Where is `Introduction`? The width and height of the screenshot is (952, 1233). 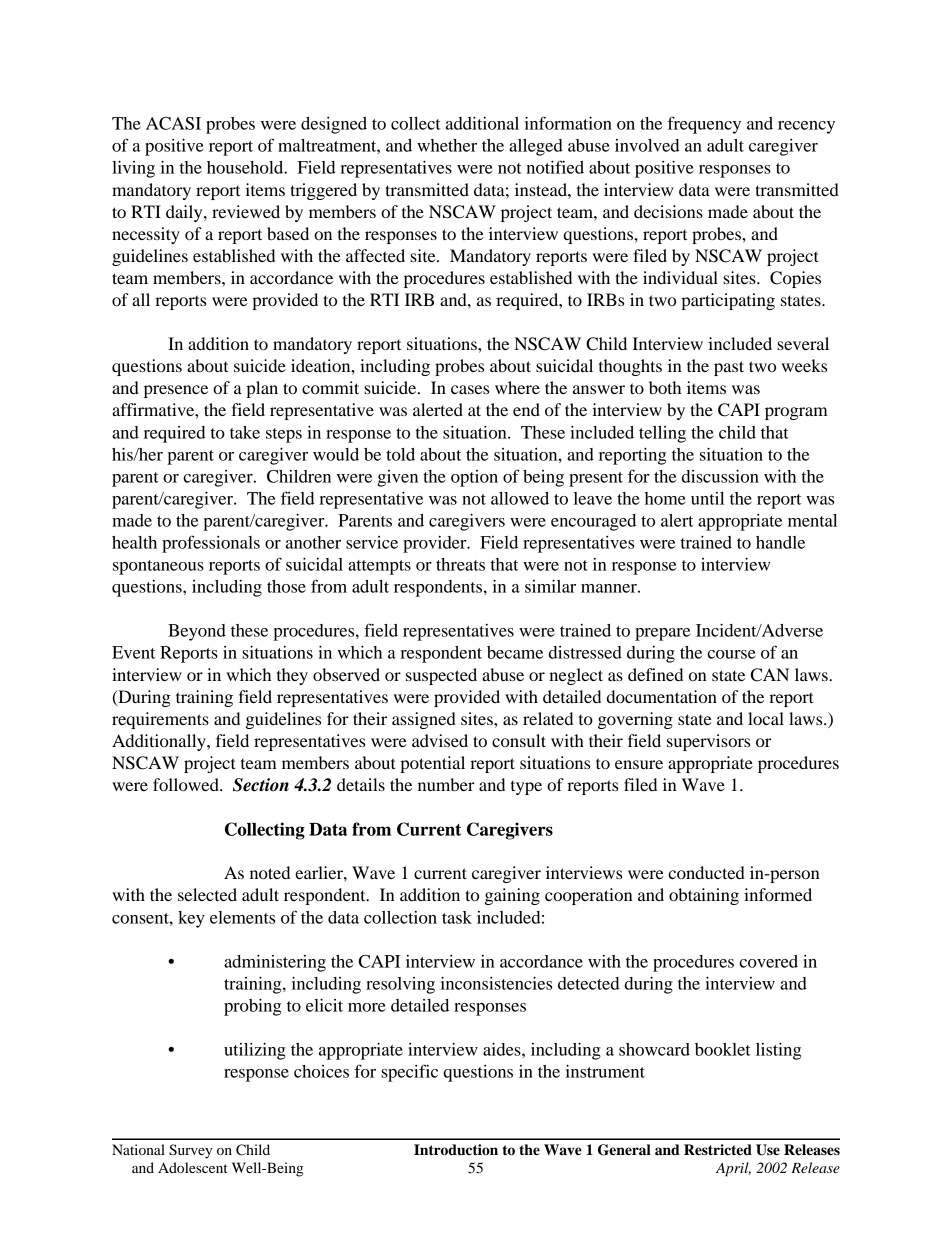 Introduction is located at coordinates (456, 1150).
